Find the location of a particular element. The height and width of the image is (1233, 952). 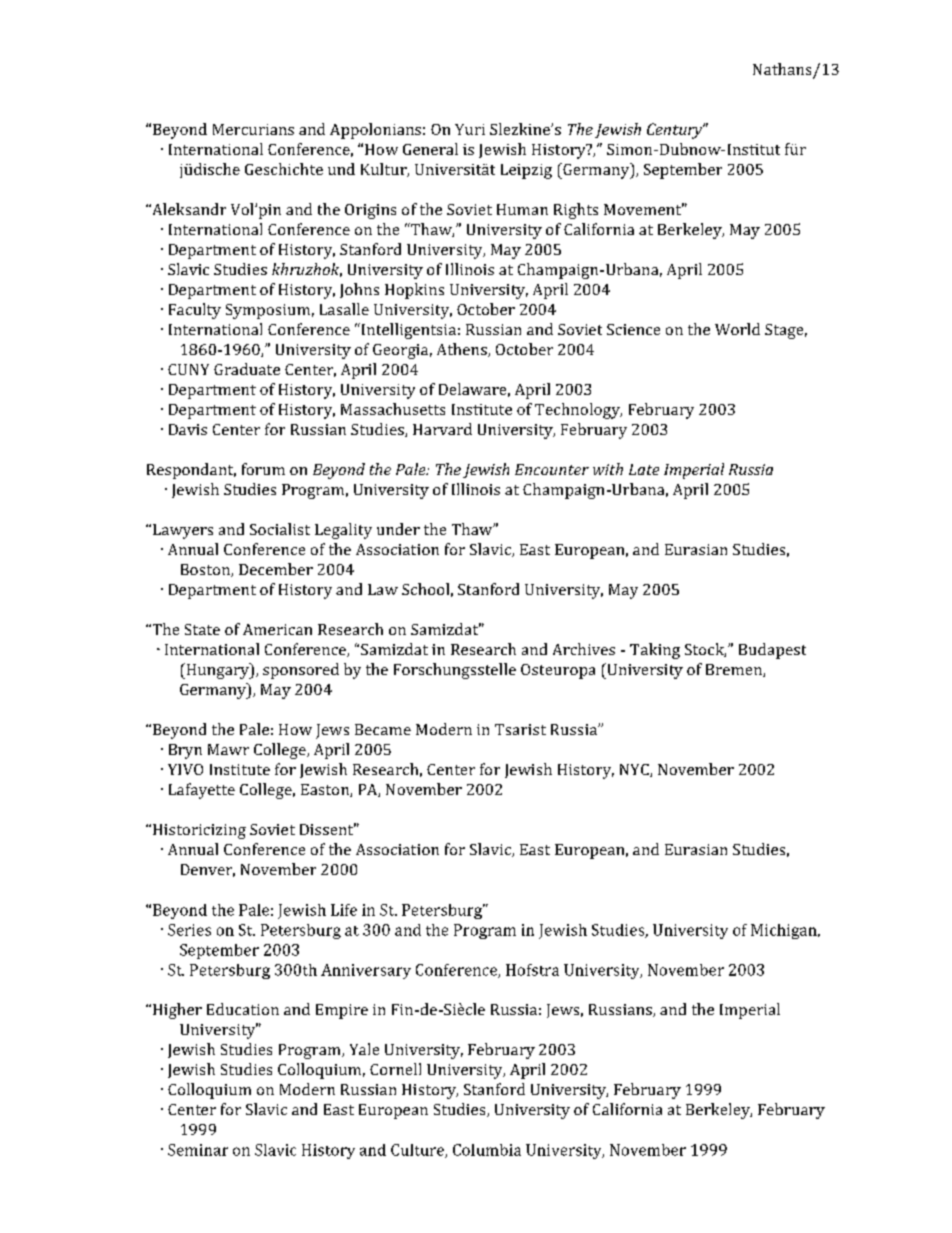

Century is located at coordinates (676, 131).
